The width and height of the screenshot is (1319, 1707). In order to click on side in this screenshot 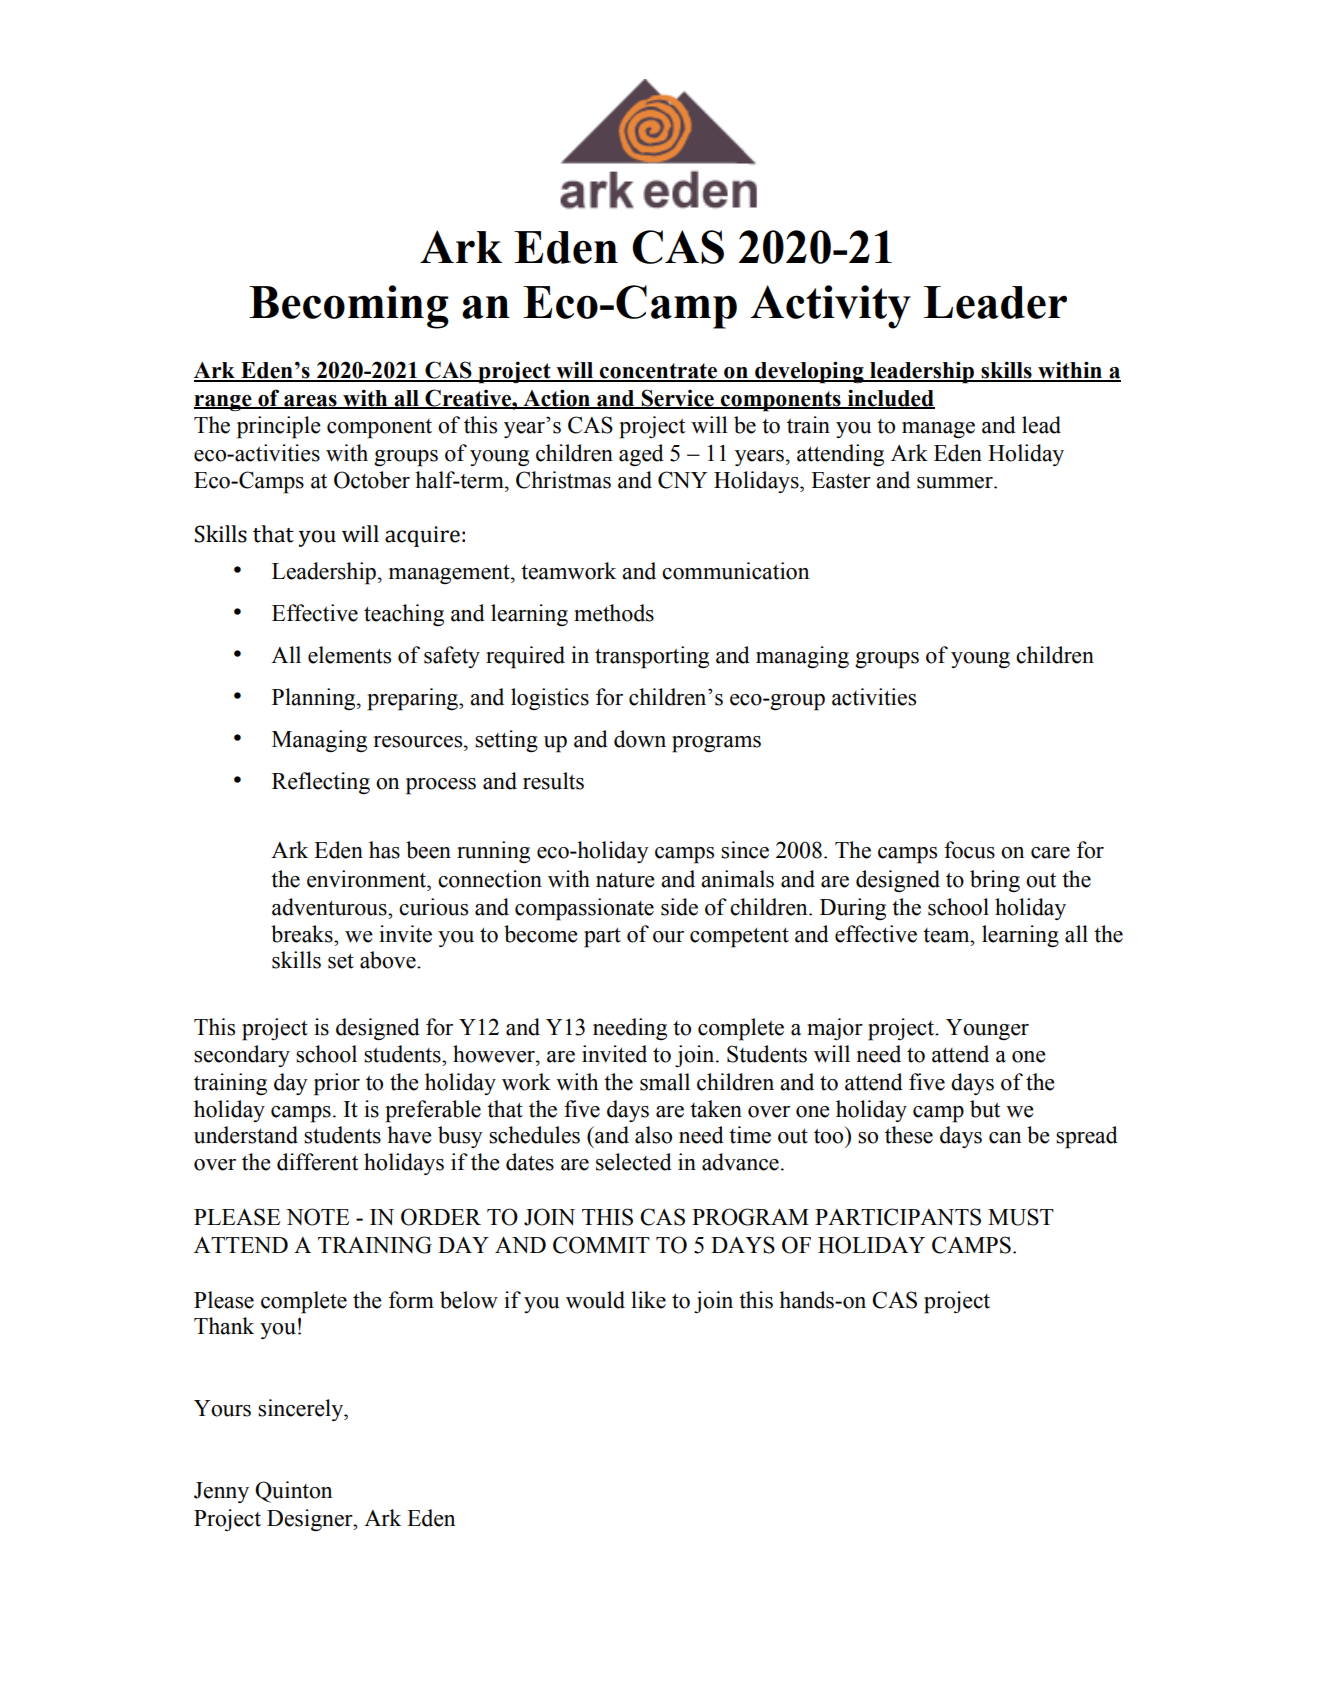, I will do `click(679, 907)`.
